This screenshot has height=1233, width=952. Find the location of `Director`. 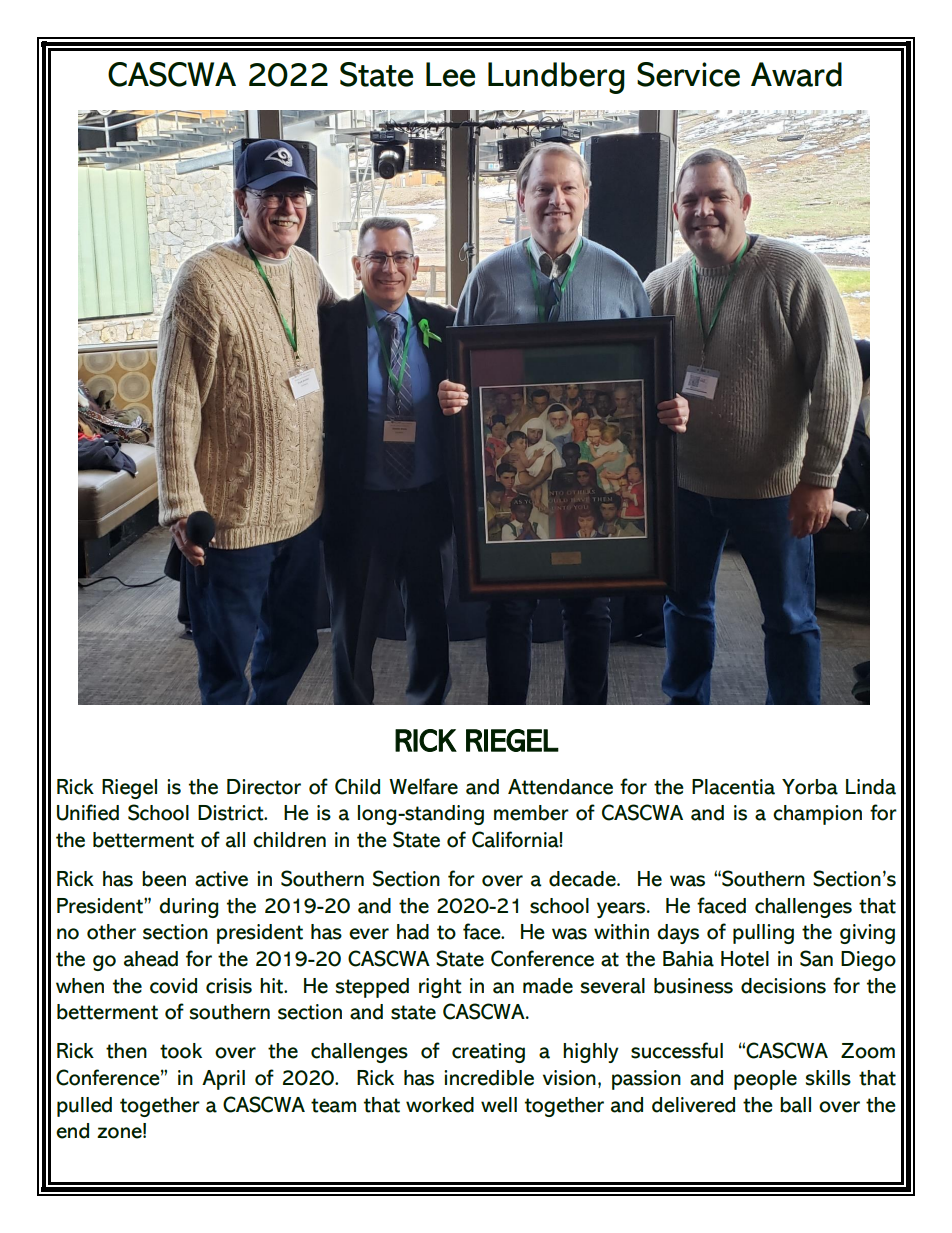

Director is located at coordinates (264, 787).
